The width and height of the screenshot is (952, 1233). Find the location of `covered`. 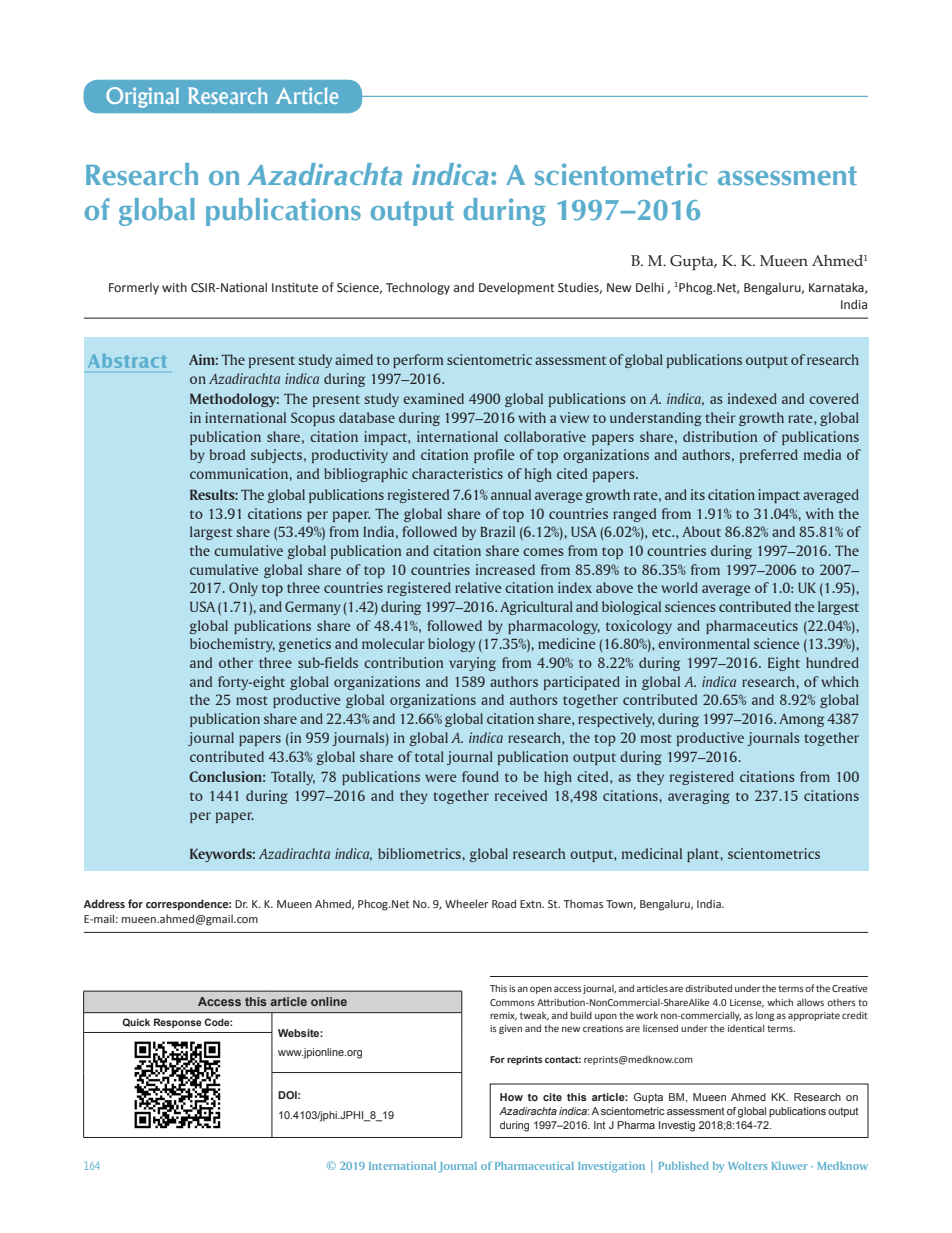

covered is located at coordinates (834, 398).
